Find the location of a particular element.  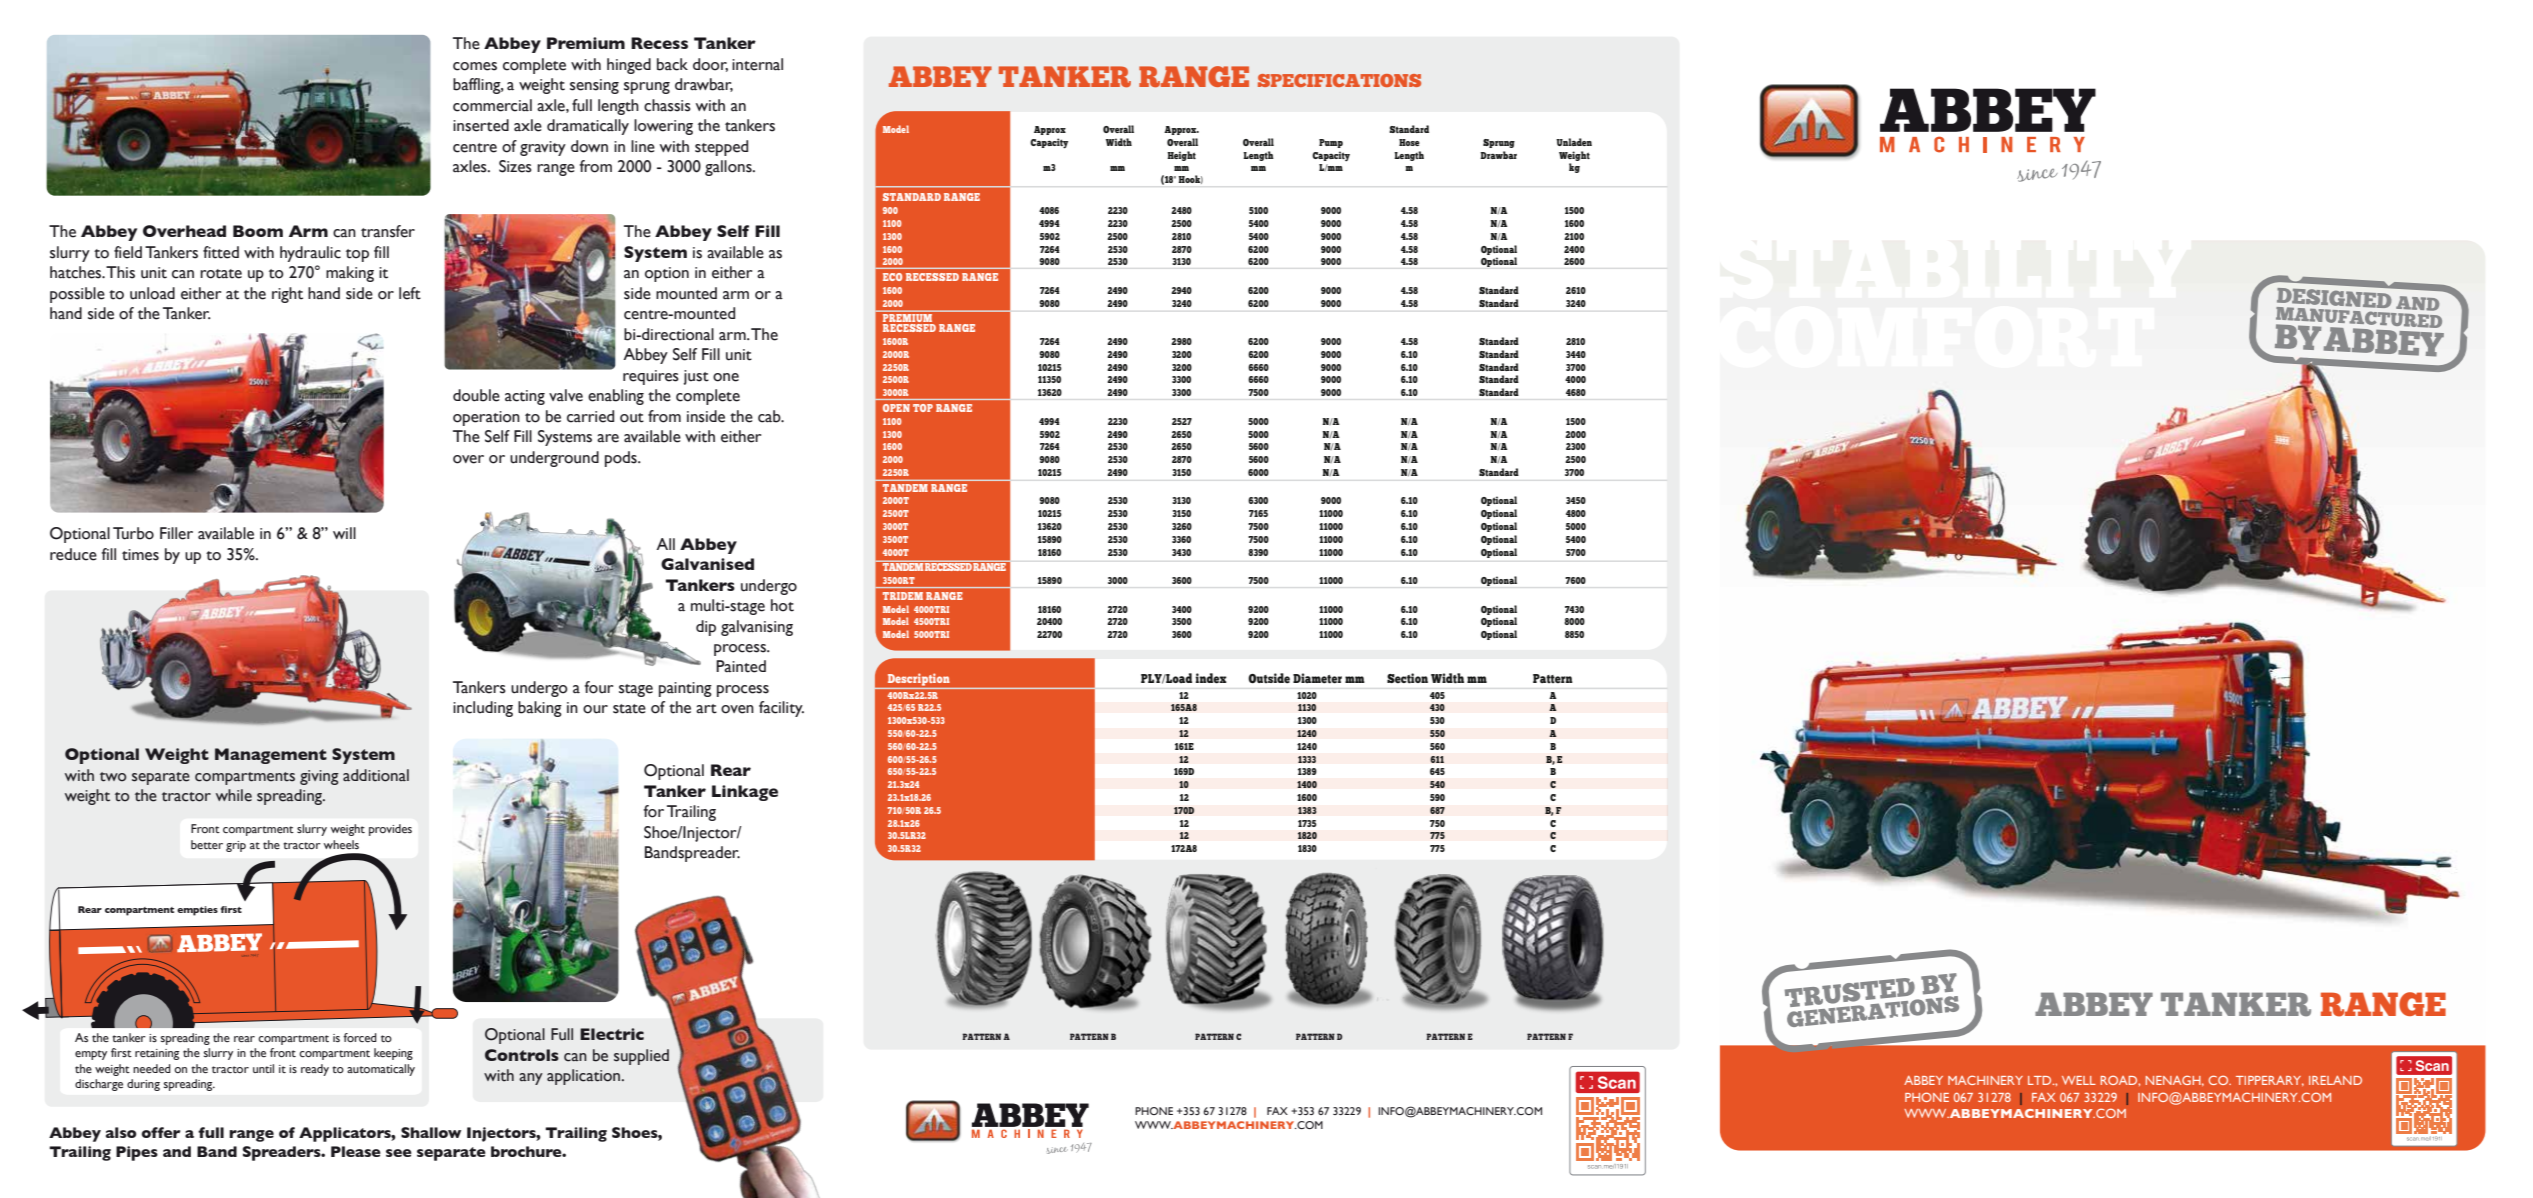

supplied is located at coordinates (641, 1057).
